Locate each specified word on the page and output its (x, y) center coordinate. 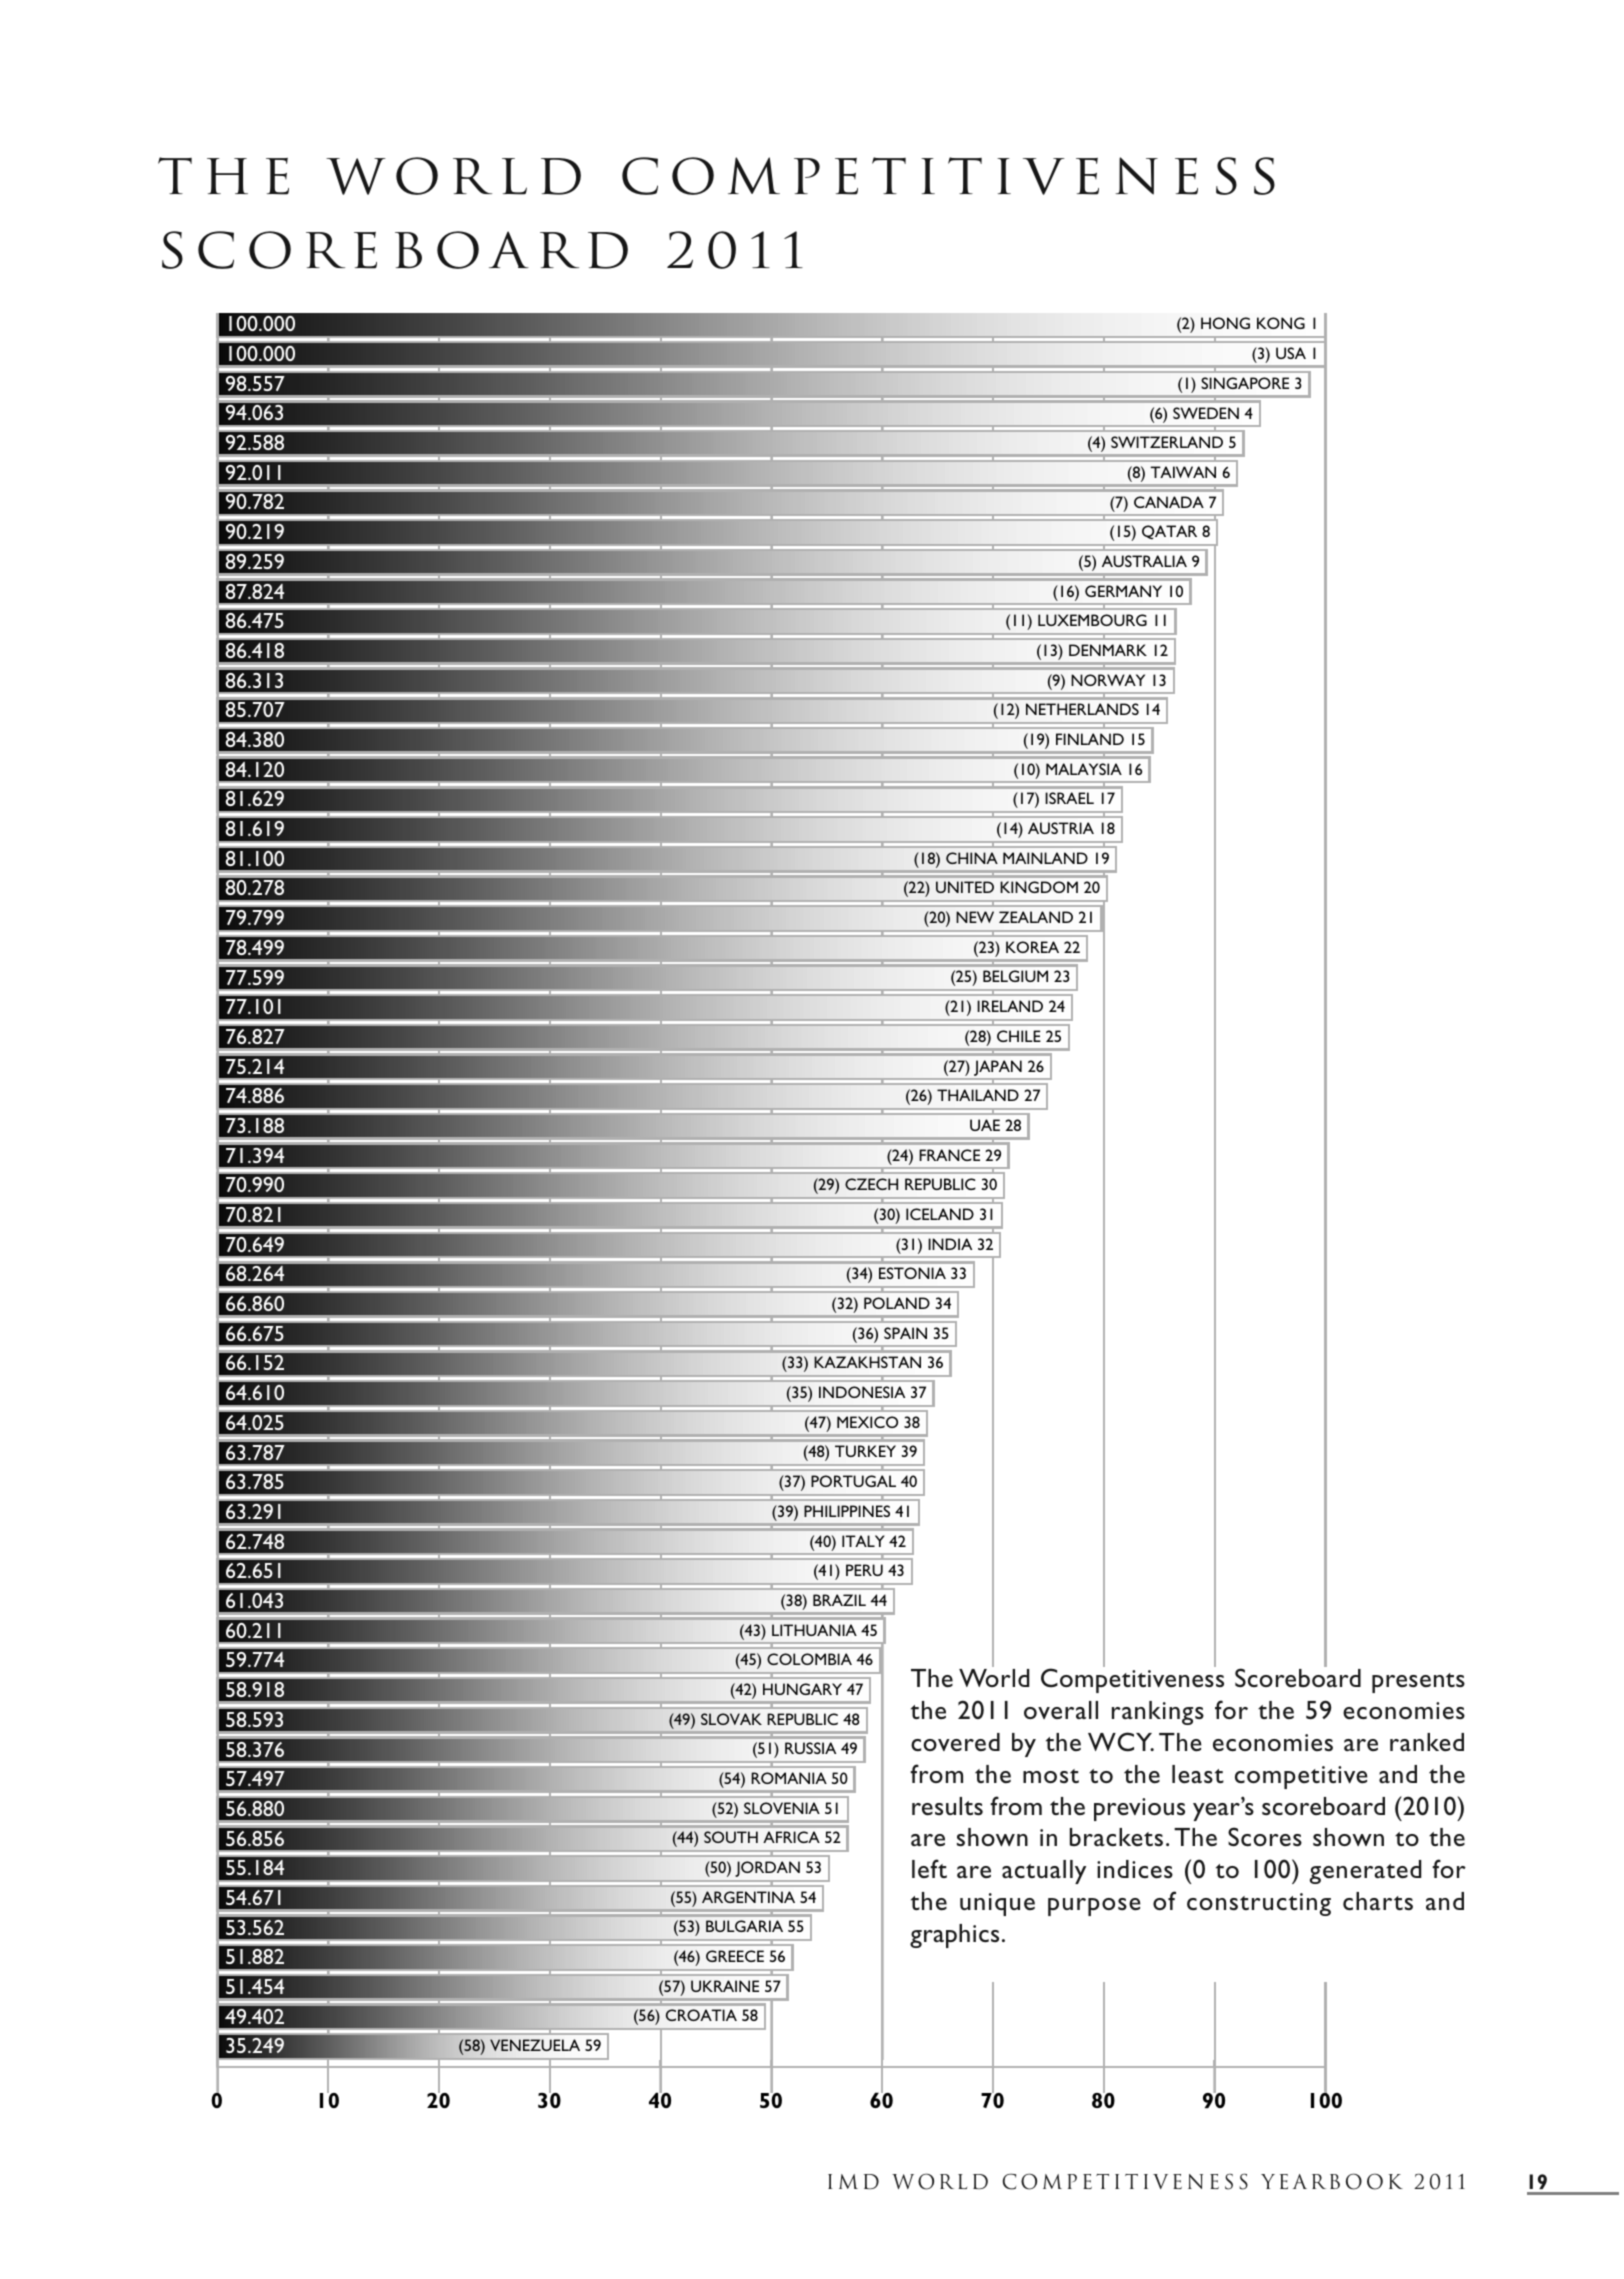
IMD (853, 2181)
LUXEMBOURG (1092, 620)
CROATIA (701, 2015)
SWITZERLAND (1167, 442)
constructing (1259, 1904)
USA (1291, 353)
